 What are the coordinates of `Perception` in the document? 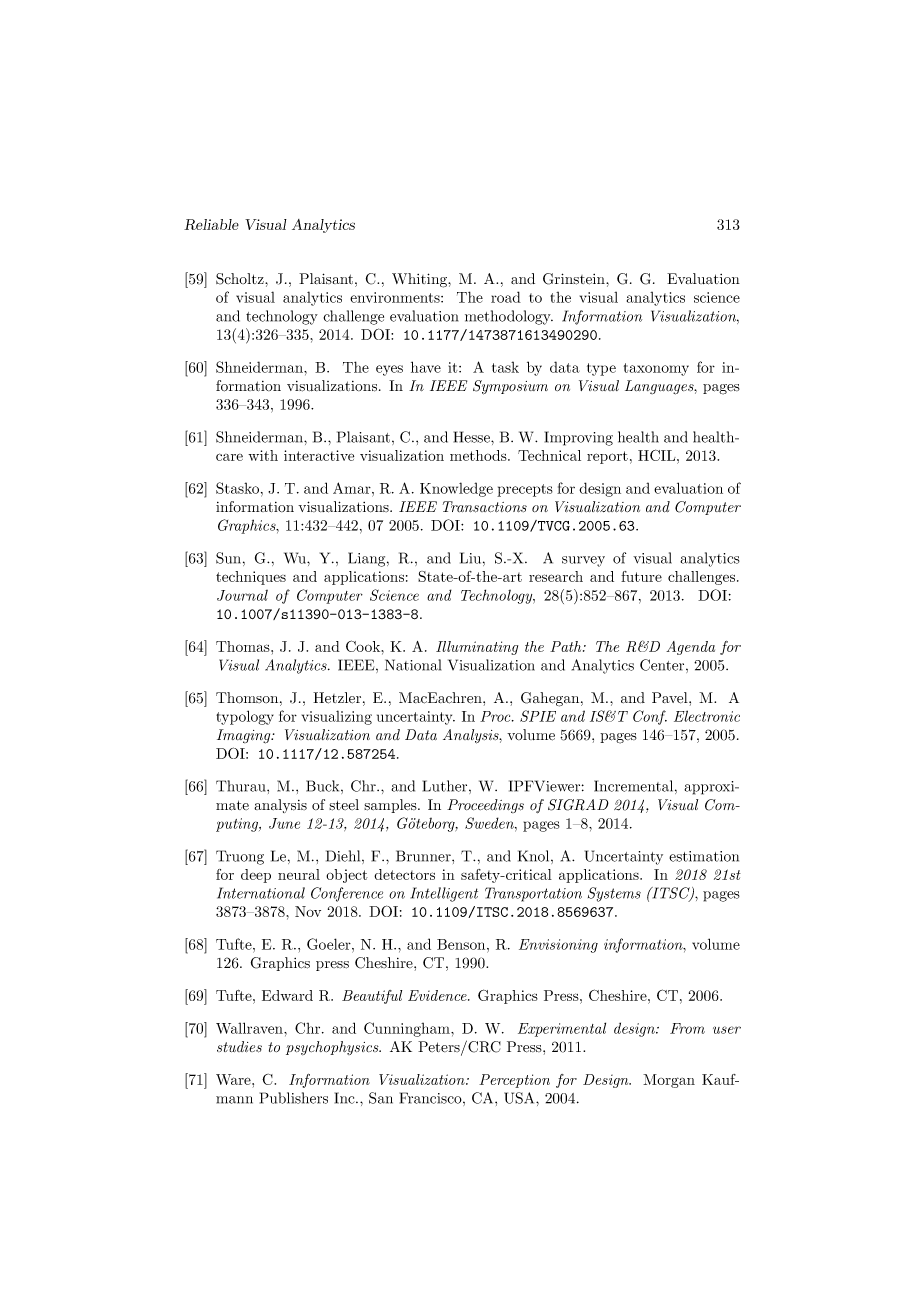 It's located at (514, 1081).
